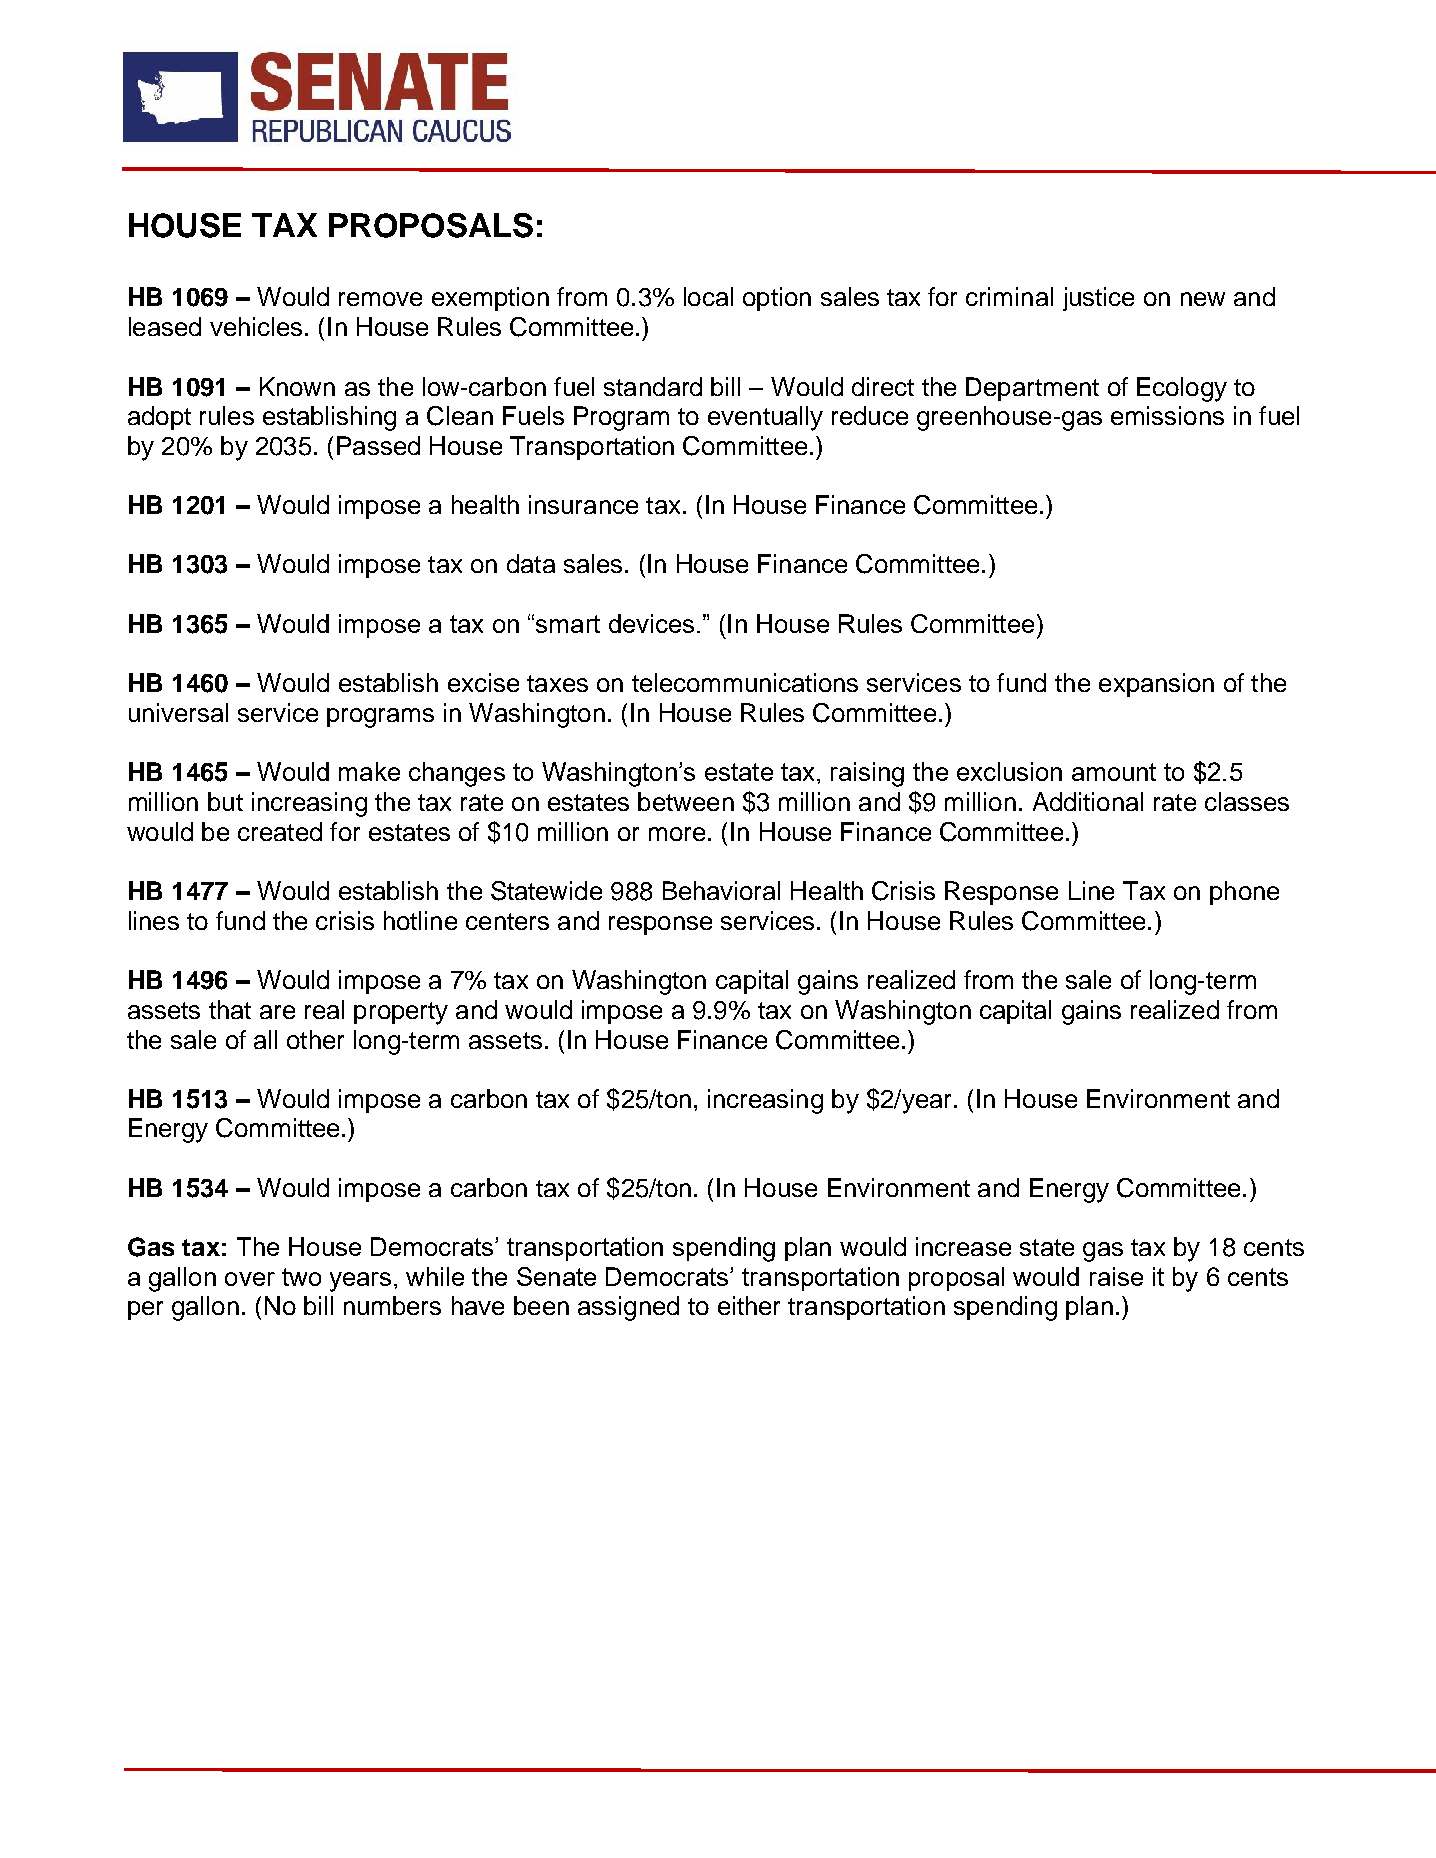 This image has height=1858, width=1436. I want to click on two, so click(301, 1277).
